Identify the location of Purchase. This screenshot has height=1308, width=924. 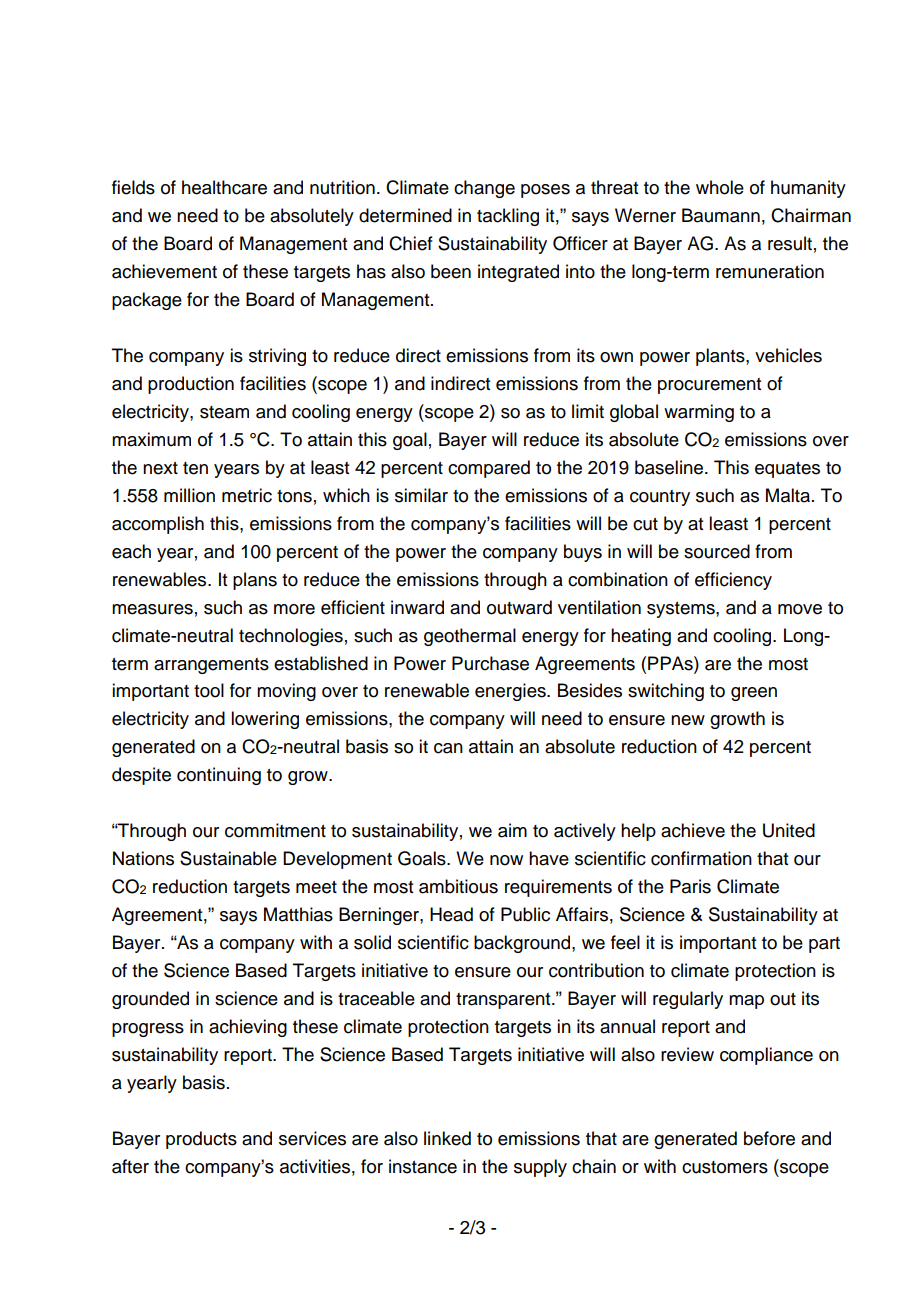
(490, 663).
